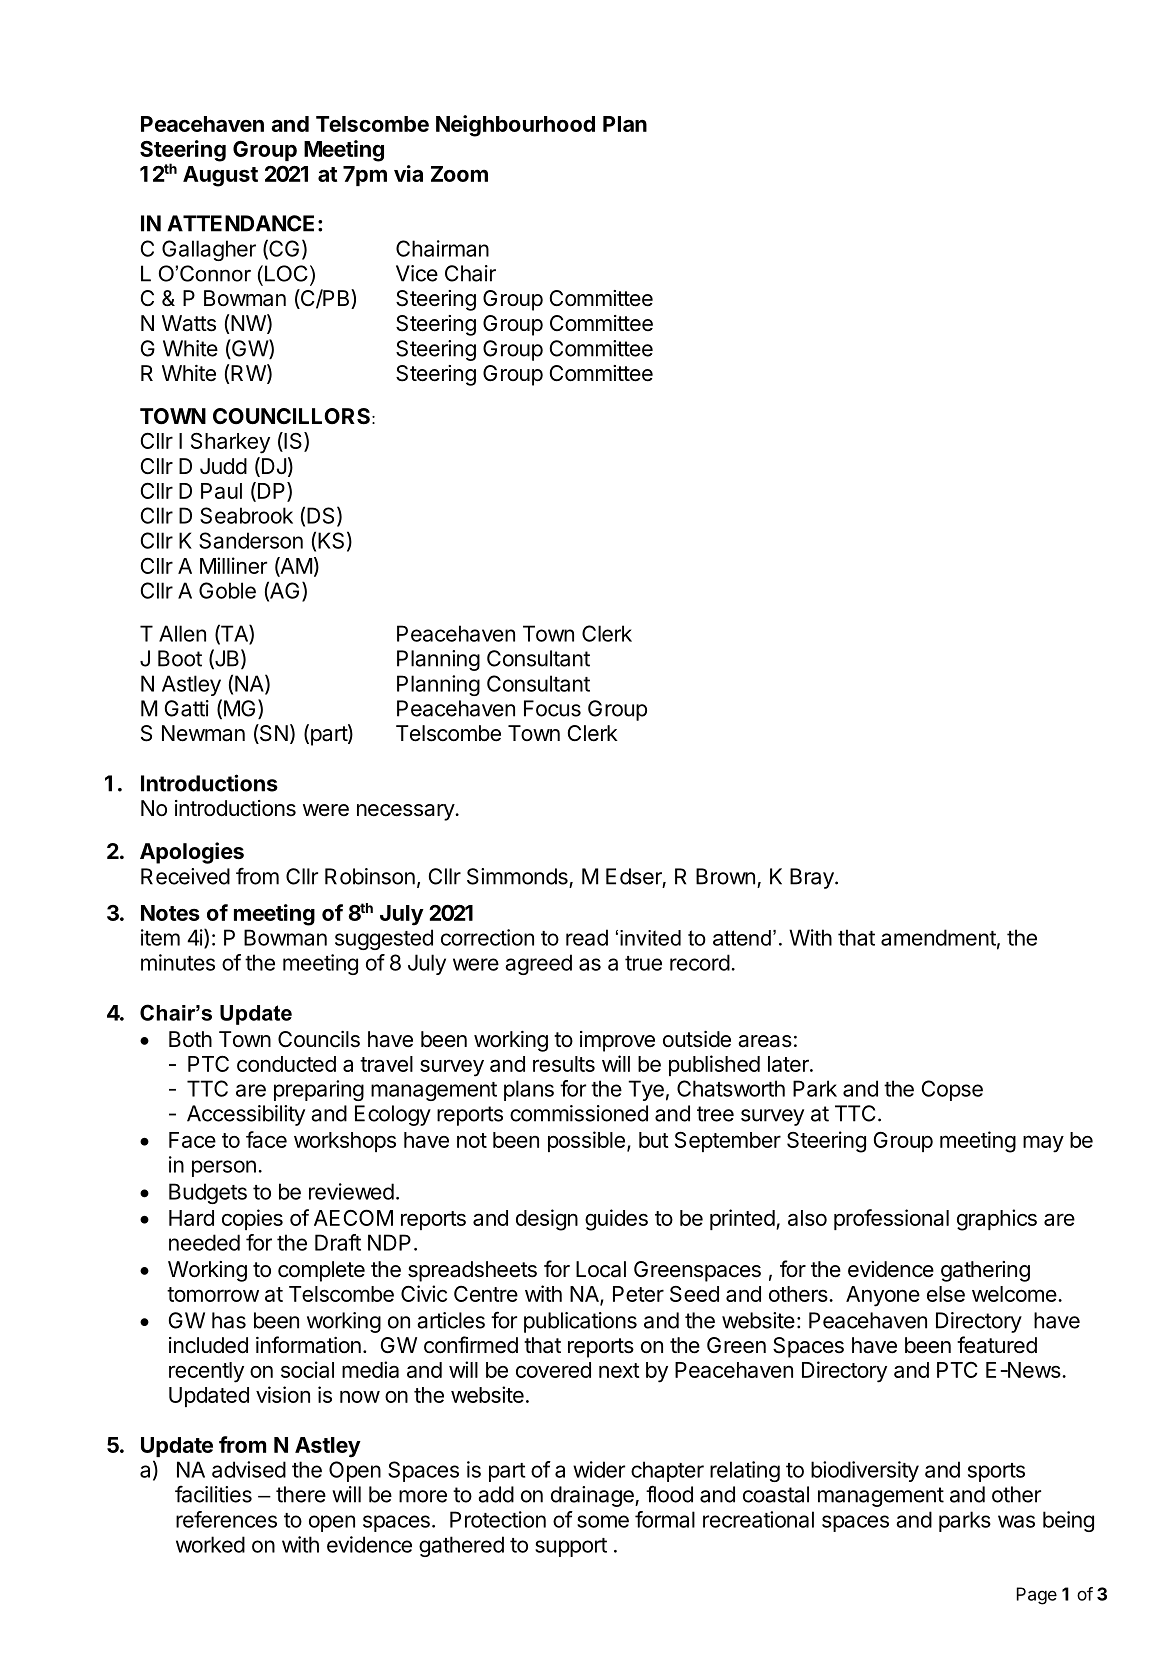 This screenshot has width=1173, height=1658. I want to click on Bray, so click(813, 878).
